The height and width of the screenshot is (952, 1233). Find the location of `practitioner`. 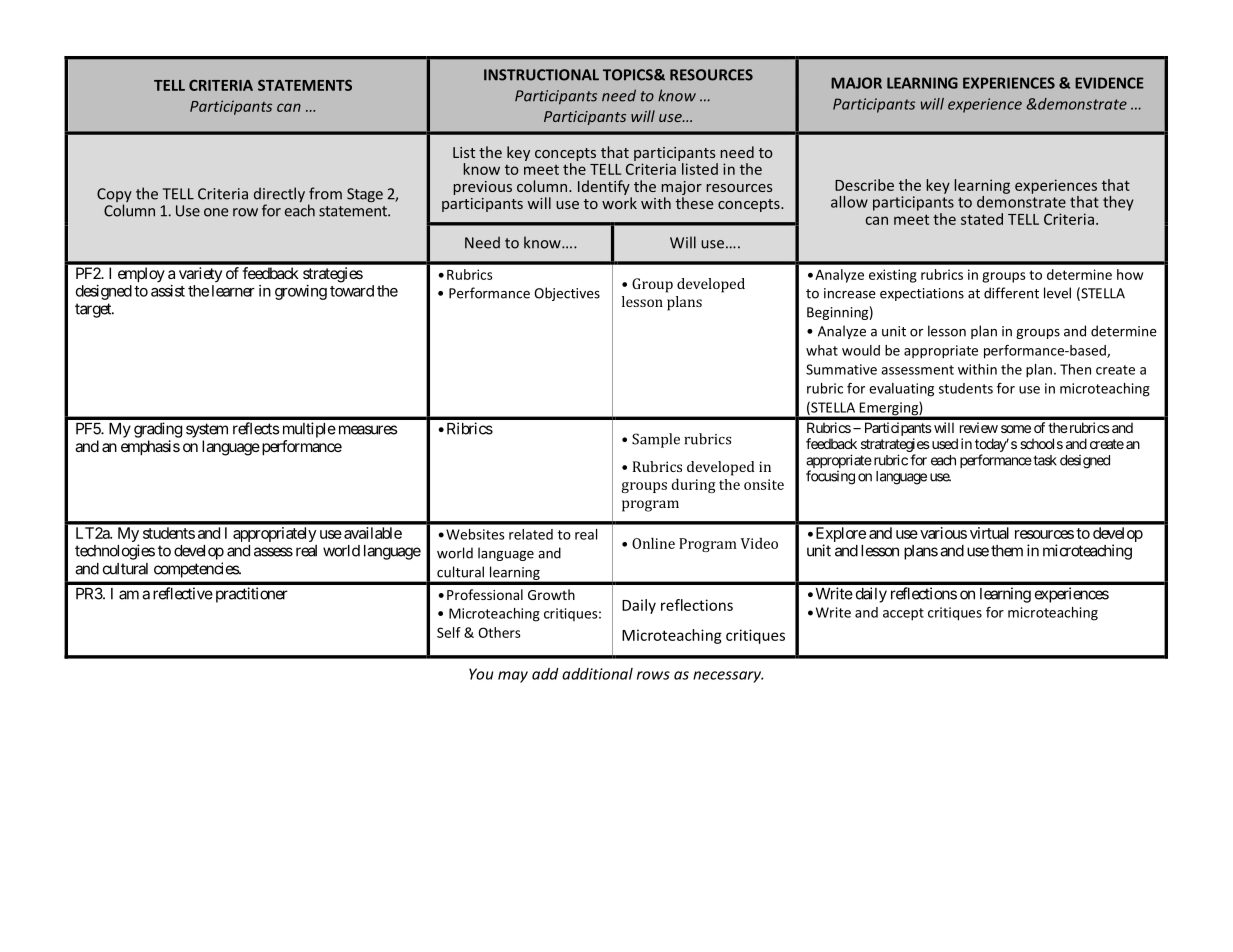

practitioner is located at coordinates (250, 595).
